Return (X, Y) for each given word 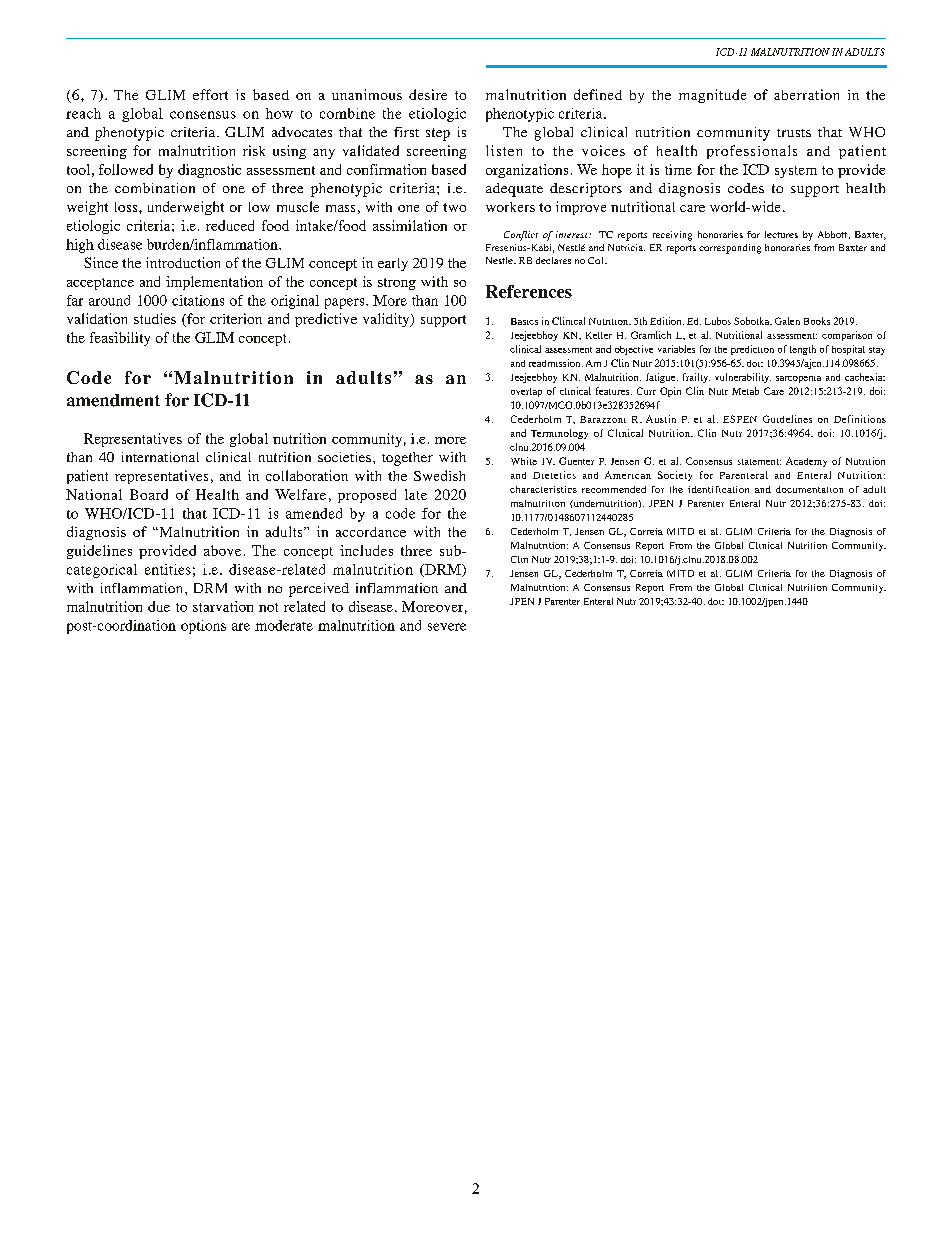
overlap (526, 392)
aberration (806, 94)
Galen (787, 321)
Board (149, 494)
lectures (781, 234)
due (159, 606)
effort (210, 94)
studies (155, 318)
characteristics (543, 489)
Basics (524, 321)
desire (428, 94)
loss (127, 207)
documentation (809, 489)
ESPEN (740, 419)
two (454, 207)
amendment (113, 400)
